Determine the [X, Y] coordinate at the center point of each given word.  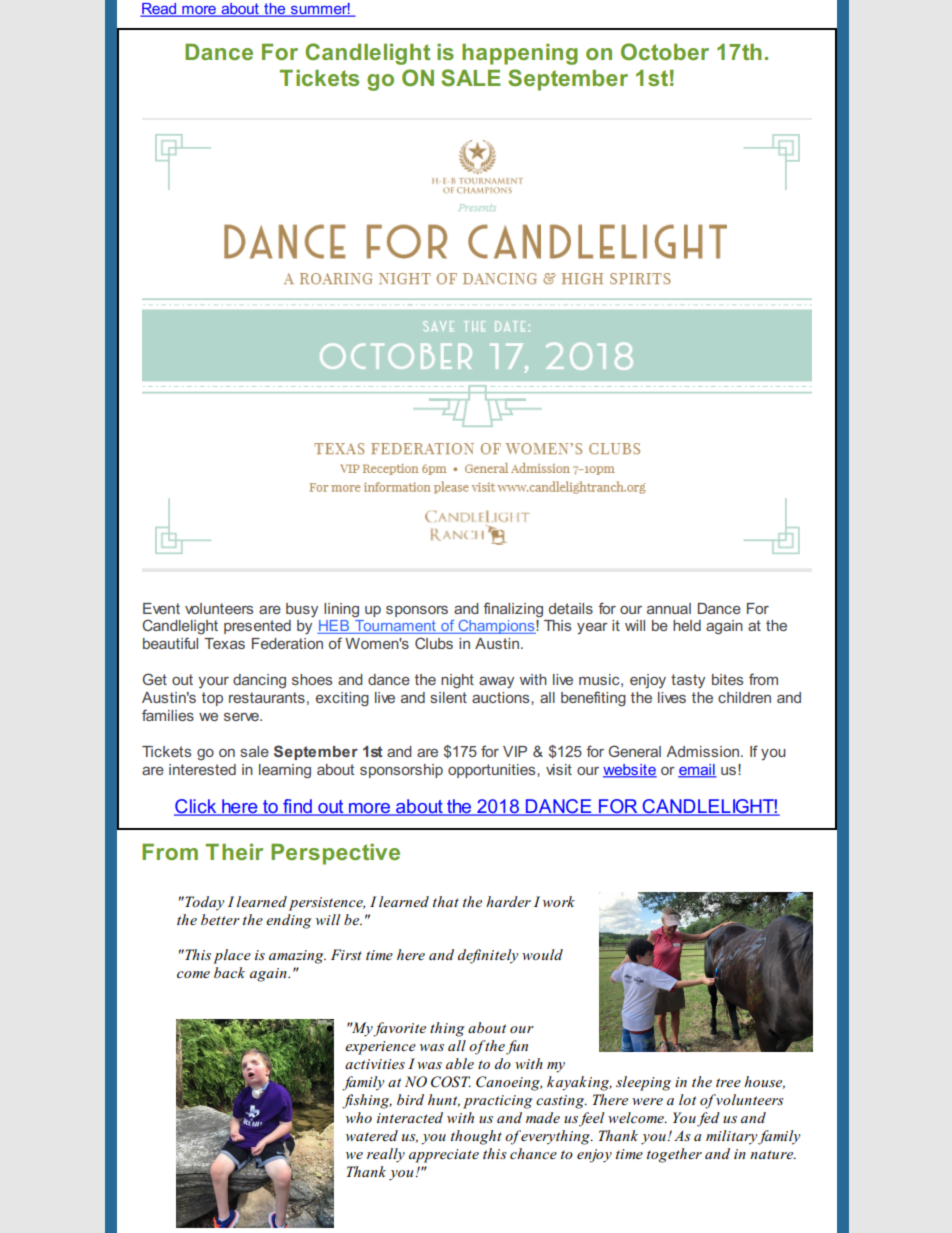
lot [687, 1099]
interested [202, 769]
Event [161, 608]
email [697, 771]
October [665, 51]
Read [159, 10]
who [359, 1117]
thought [476, 1137]
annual [669, 608]
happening [520, 54]
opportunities [493, 771]
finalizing [513, 610]
